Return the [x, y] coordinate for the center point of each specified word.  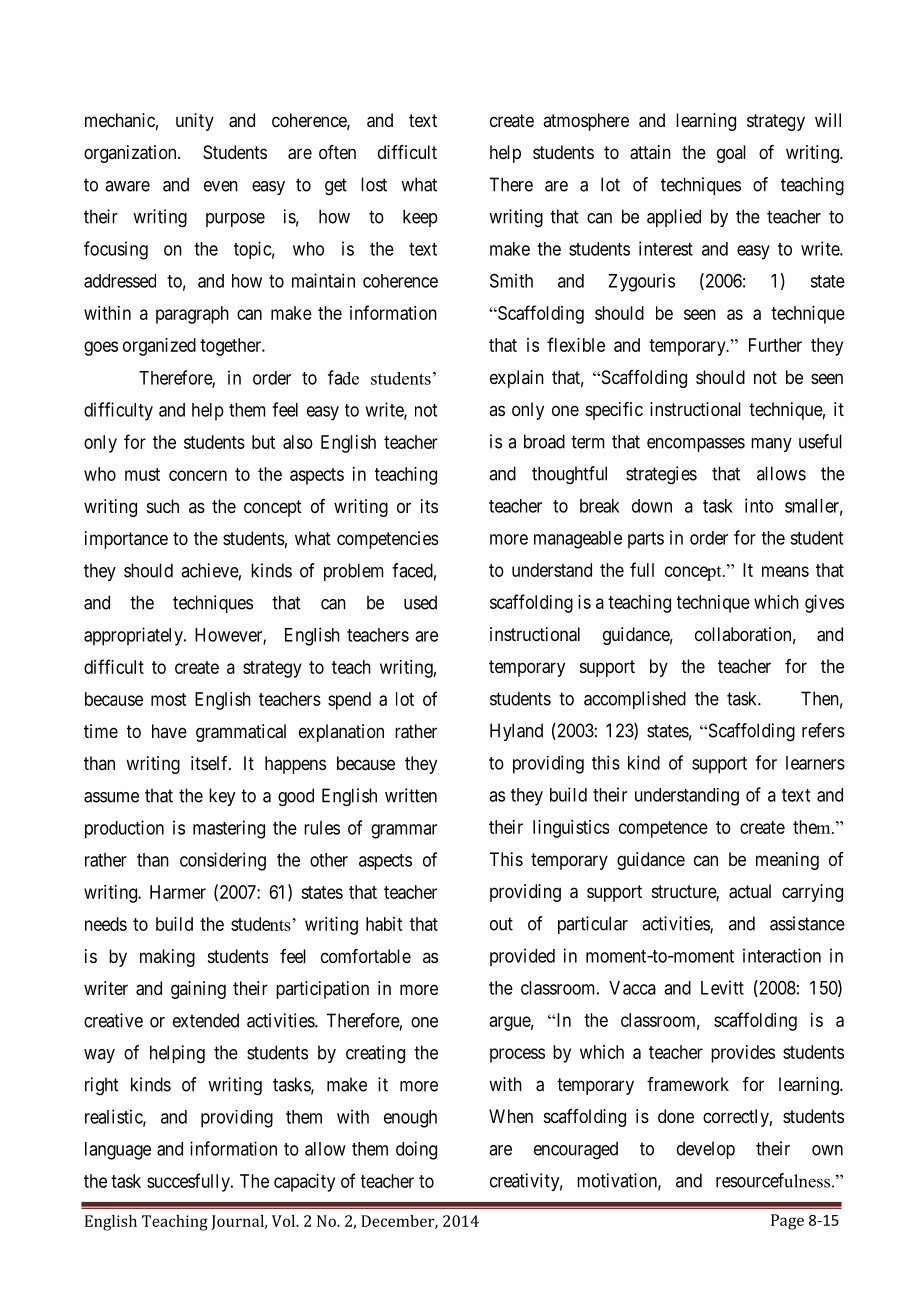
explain [517, 379]
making [167, 958]
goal [731, 154]
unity [195, 122]
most [168, 699]
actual [750, 891]
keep [420, 218]
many [771, 445]
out [501, 924]
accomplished [635, 700]
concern [198, 475]
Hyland [516, 732]
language [118, 1151]
